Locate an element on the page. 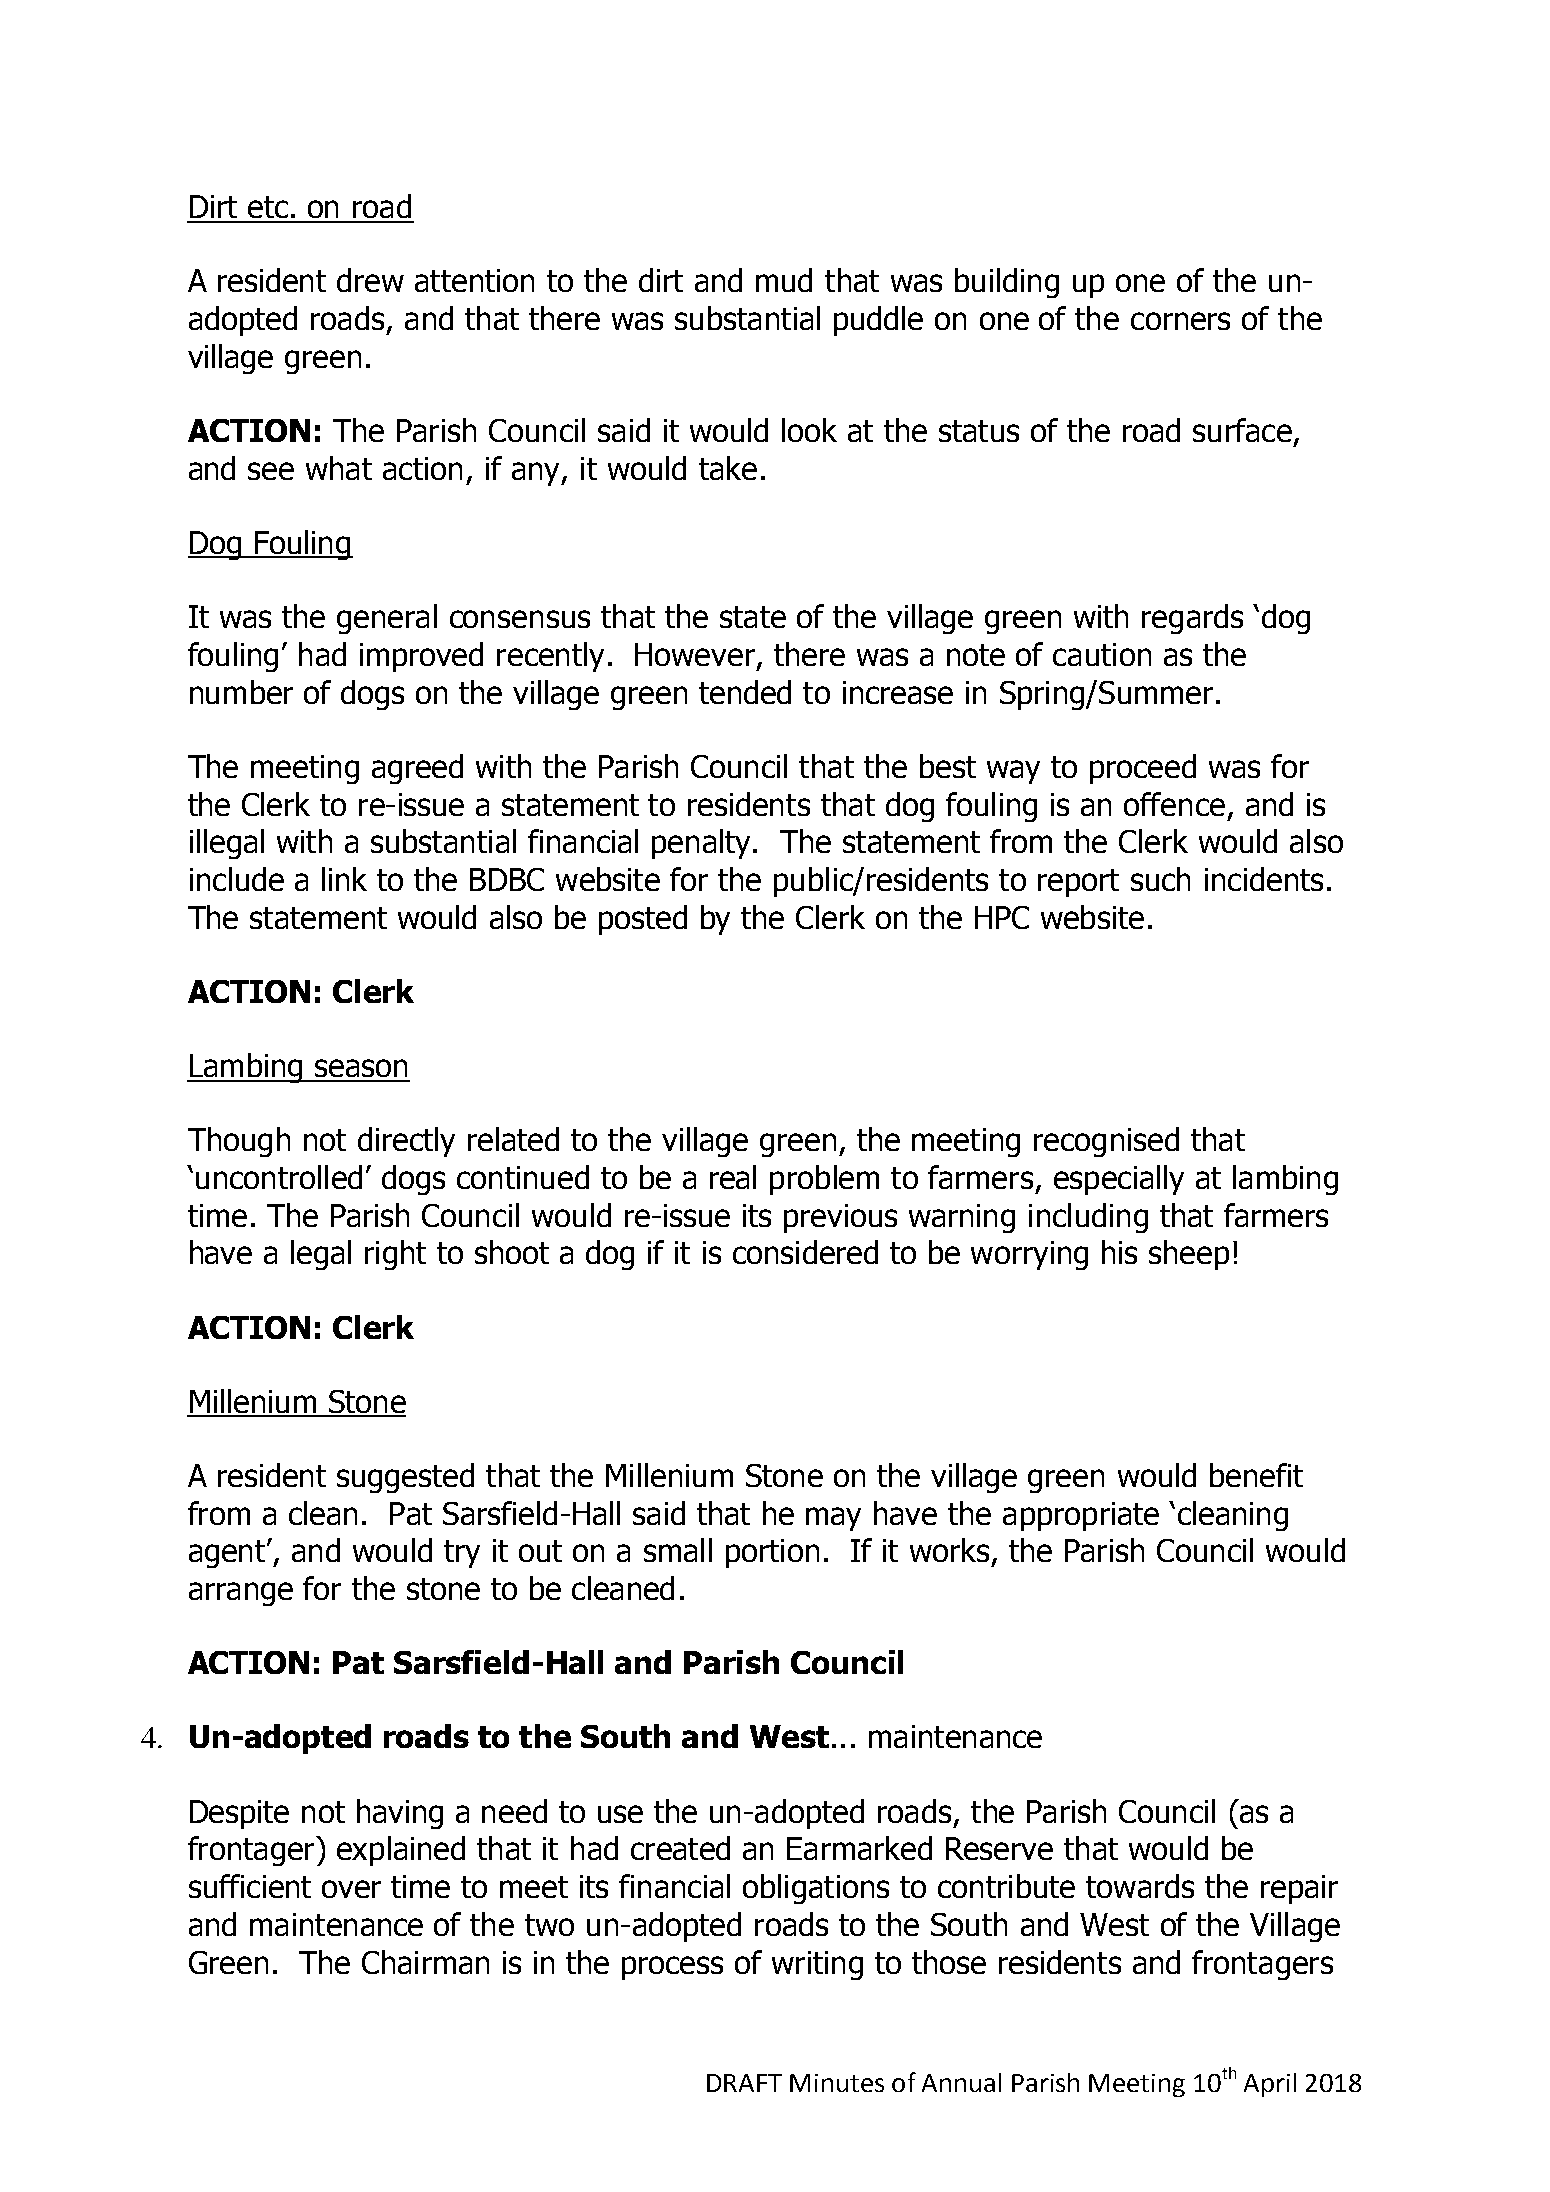  mud is located at coordinates (784, 280).
